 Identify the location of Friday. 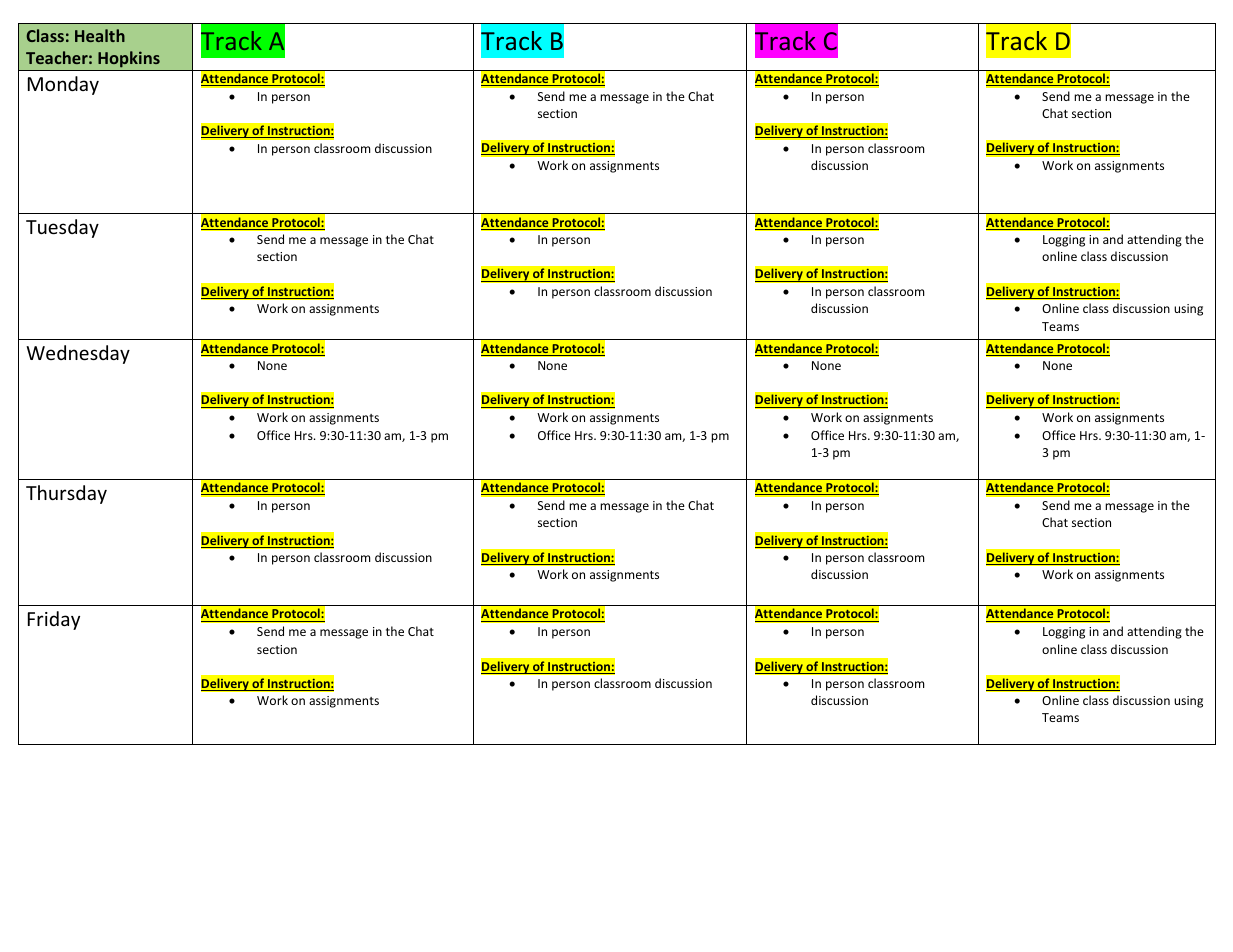
(54, 620).
